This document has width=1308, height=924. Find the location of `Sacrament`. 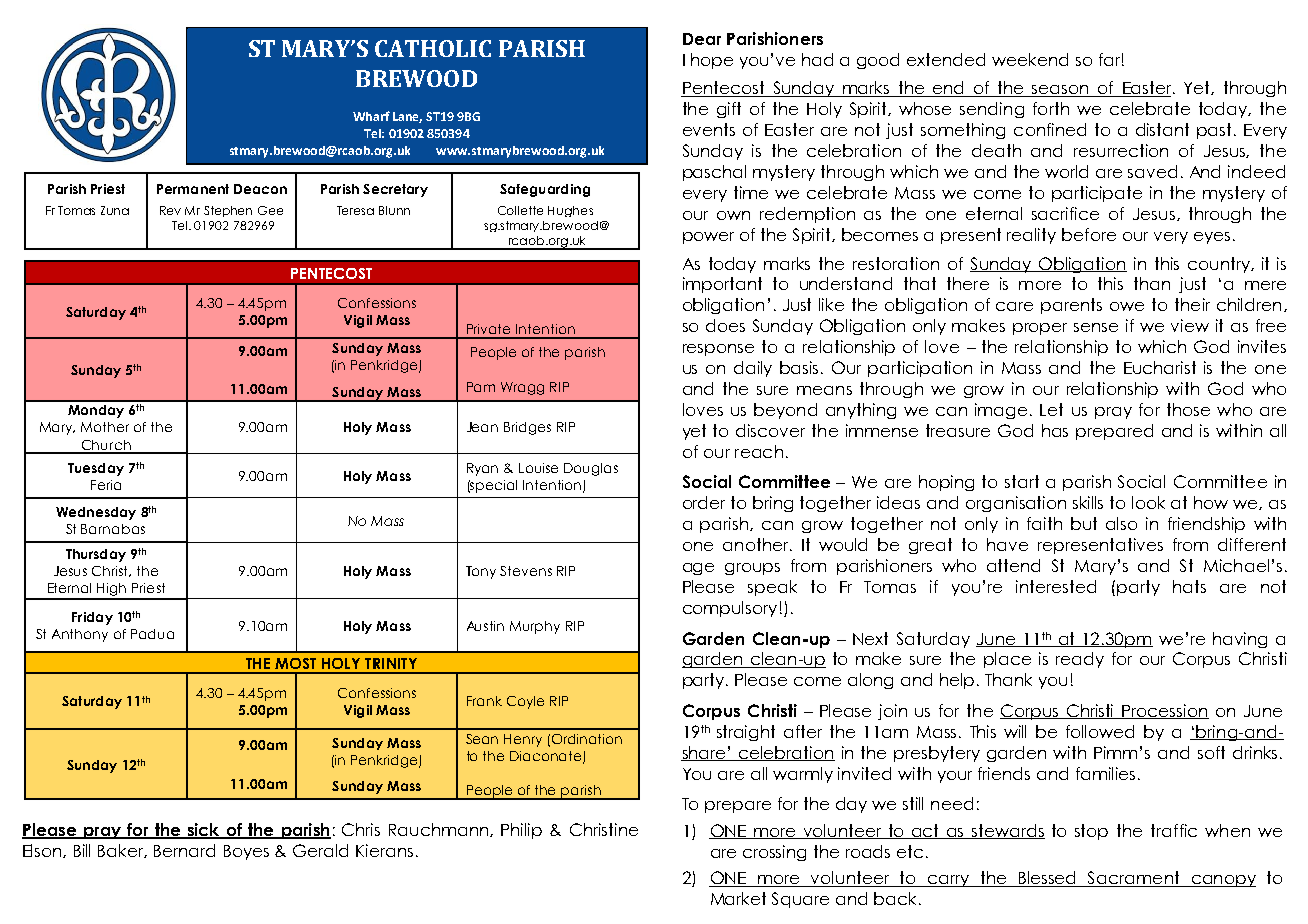

Sacrament is located at coordinates (1134, 879).
